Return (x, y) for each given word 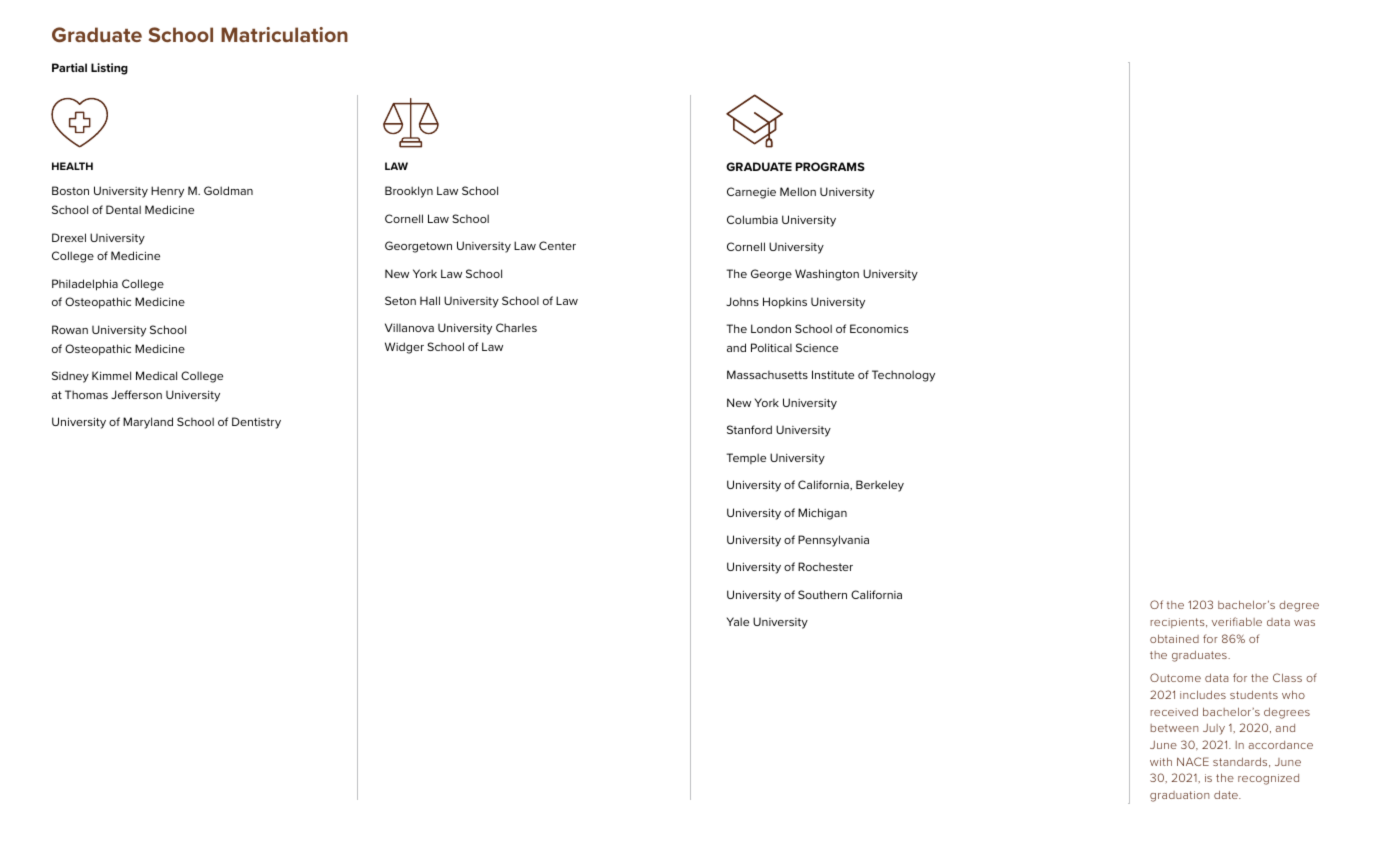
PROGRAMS (830, 166)
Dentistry (256, 423)
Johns (742, 301)
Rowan (70, 329)
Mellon (798, 191)
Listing (109, 69)
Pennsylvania (833, 541)
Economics (879, 328)
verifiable (1237, 621)
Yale (738, 621)
